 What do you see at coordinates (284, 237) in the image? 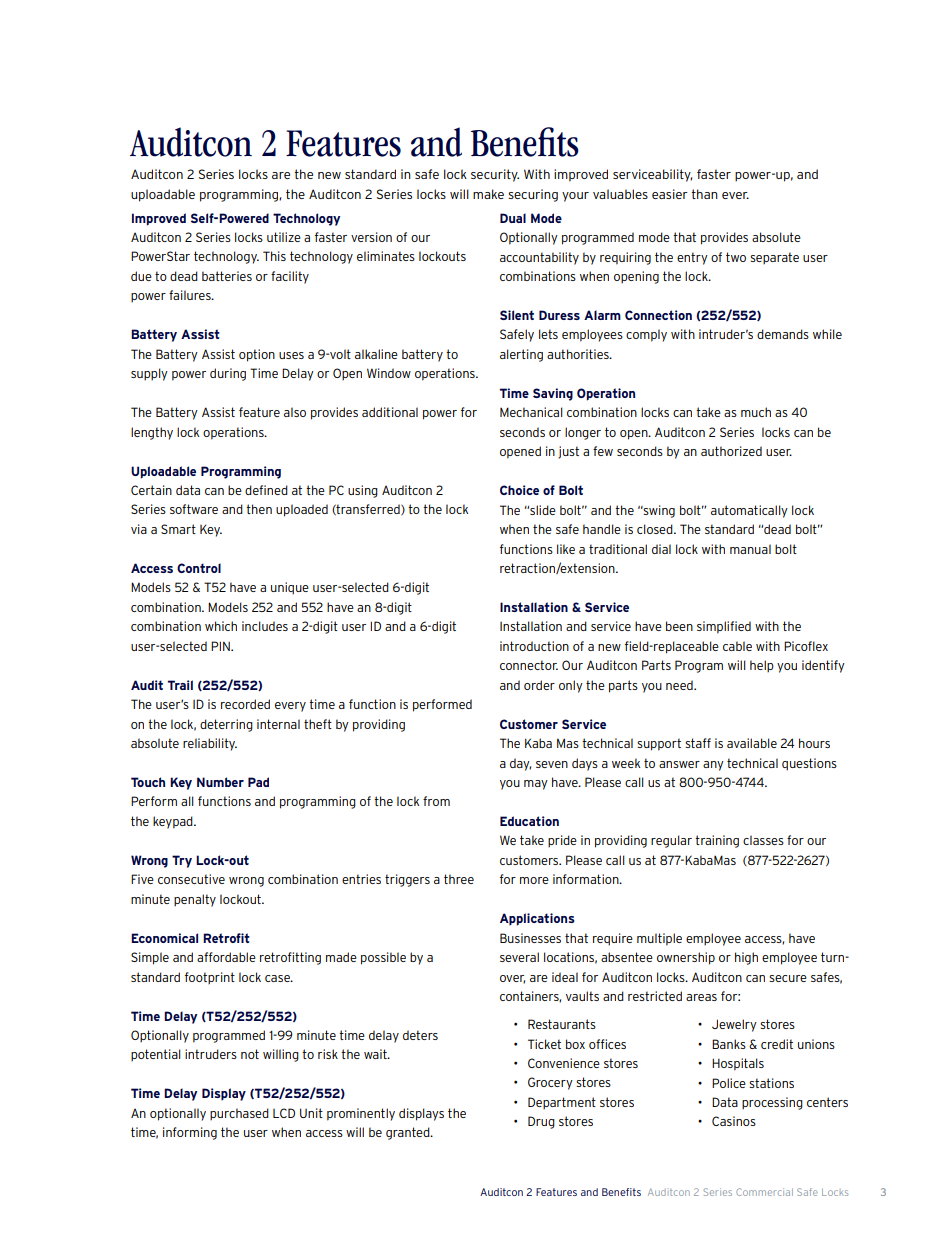
I see `utilize` at bounding box center [284, 237].
